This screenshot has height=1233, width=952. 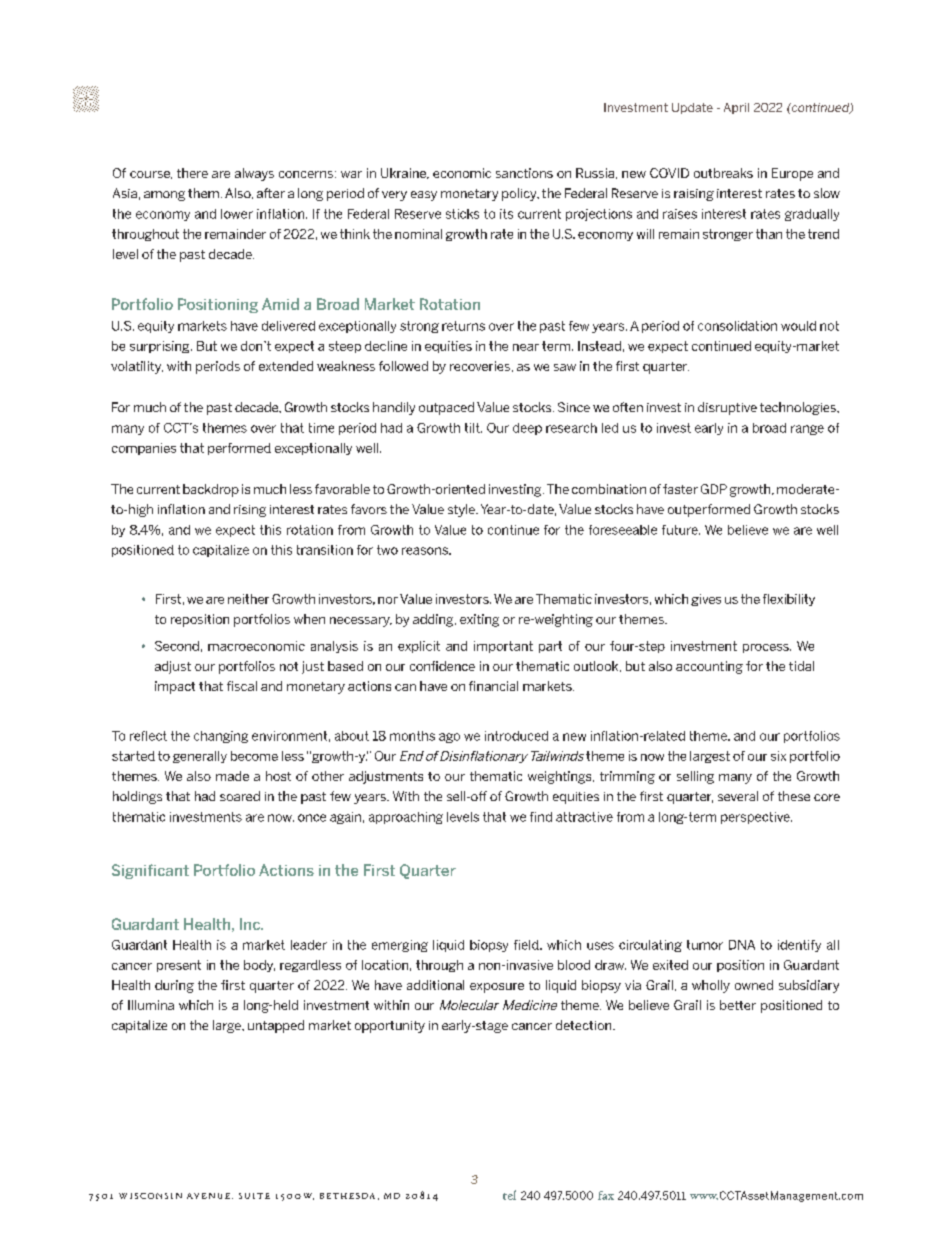 What do you see at coordinates (527, 945) in the screenshot?
I see `field` at bounding box center [527, 945].
